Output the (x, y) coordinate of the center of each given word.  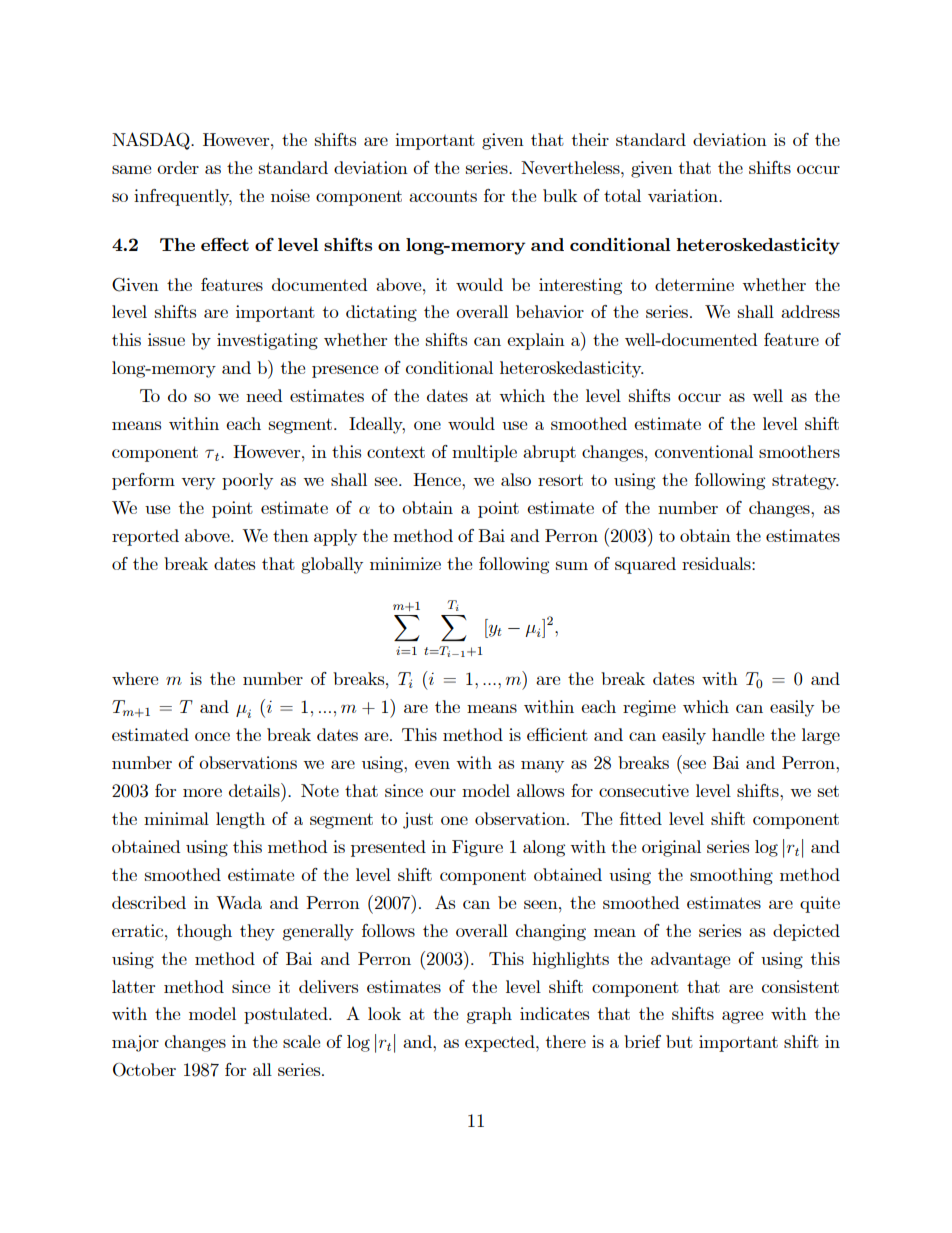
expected (501, 1043)
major (135, 1043)
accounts (443, 196)
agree (742, 1017)
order (178, 167)
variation (684, 195)
